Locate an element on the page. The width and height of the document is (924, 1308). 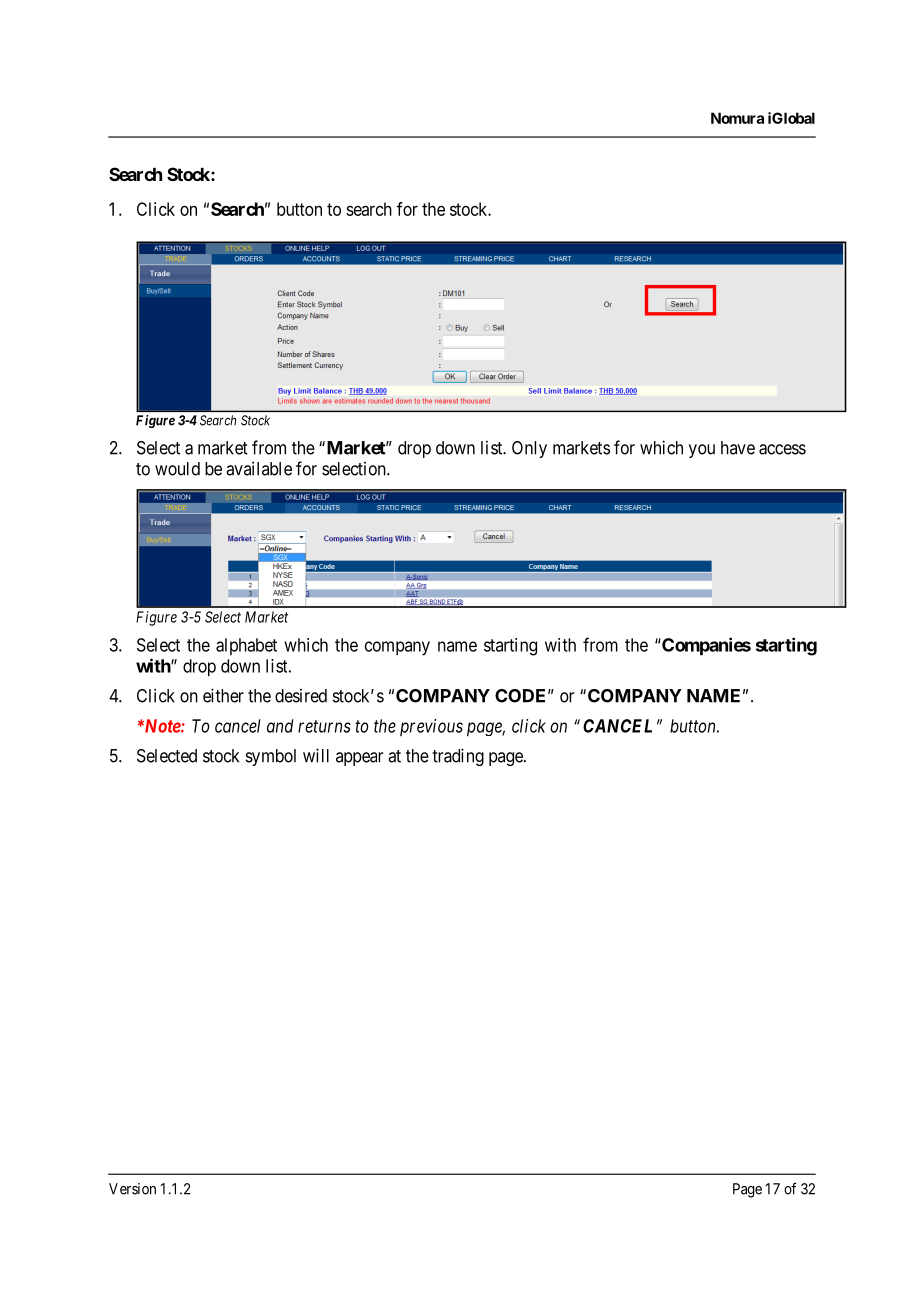
alphabet is located at coordinates (246, 646).
